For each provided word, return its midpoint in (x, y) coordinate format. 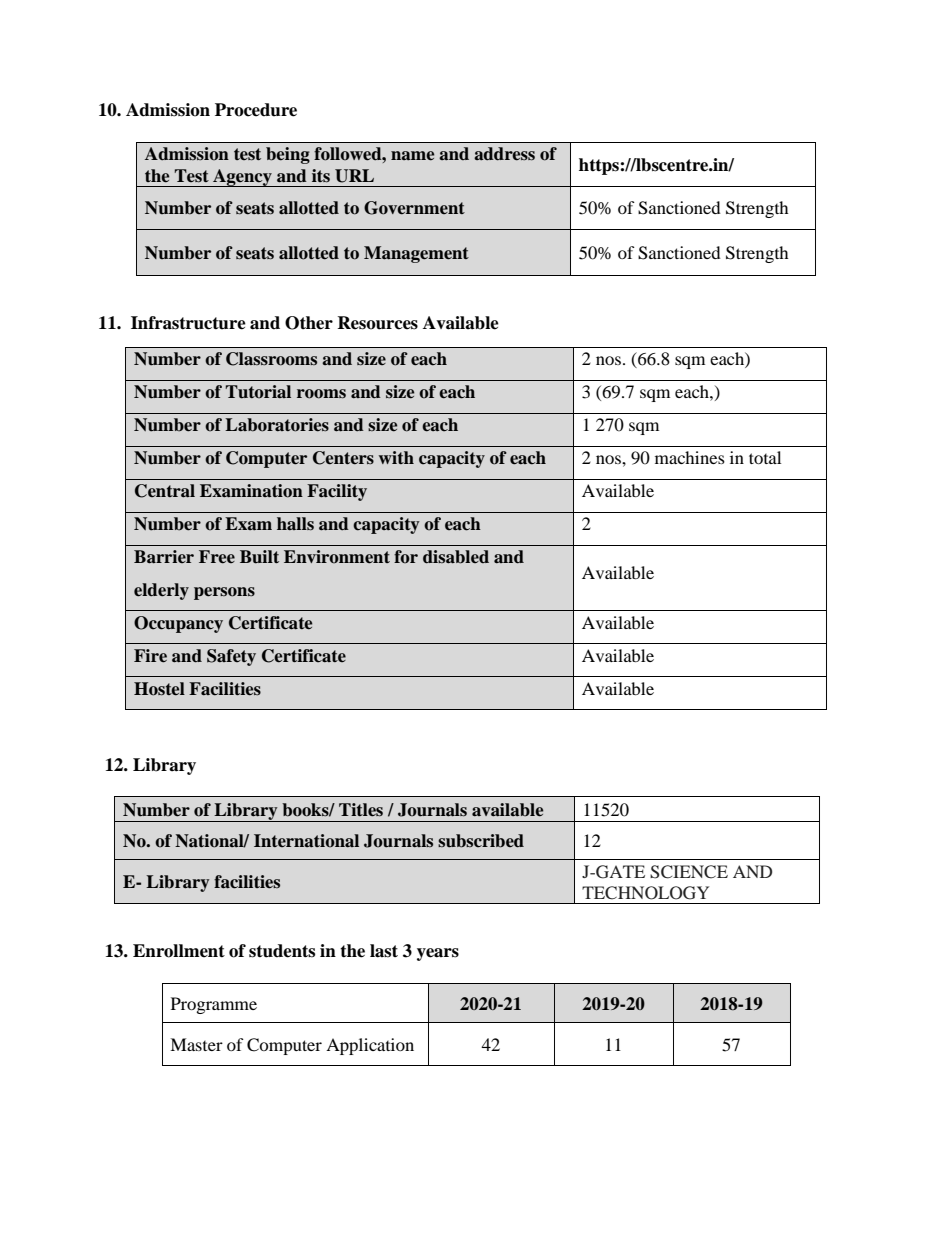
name (412, 156)
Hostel (159, 689)
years (438, 954)
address (504, 154)
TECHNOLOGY (645, 893)
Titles (361, 810)
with (396, 457)
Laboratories (277, 425)
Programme (214, 1005)
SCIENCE (689, 872)
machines (690, 457)
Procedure (256, 110)
